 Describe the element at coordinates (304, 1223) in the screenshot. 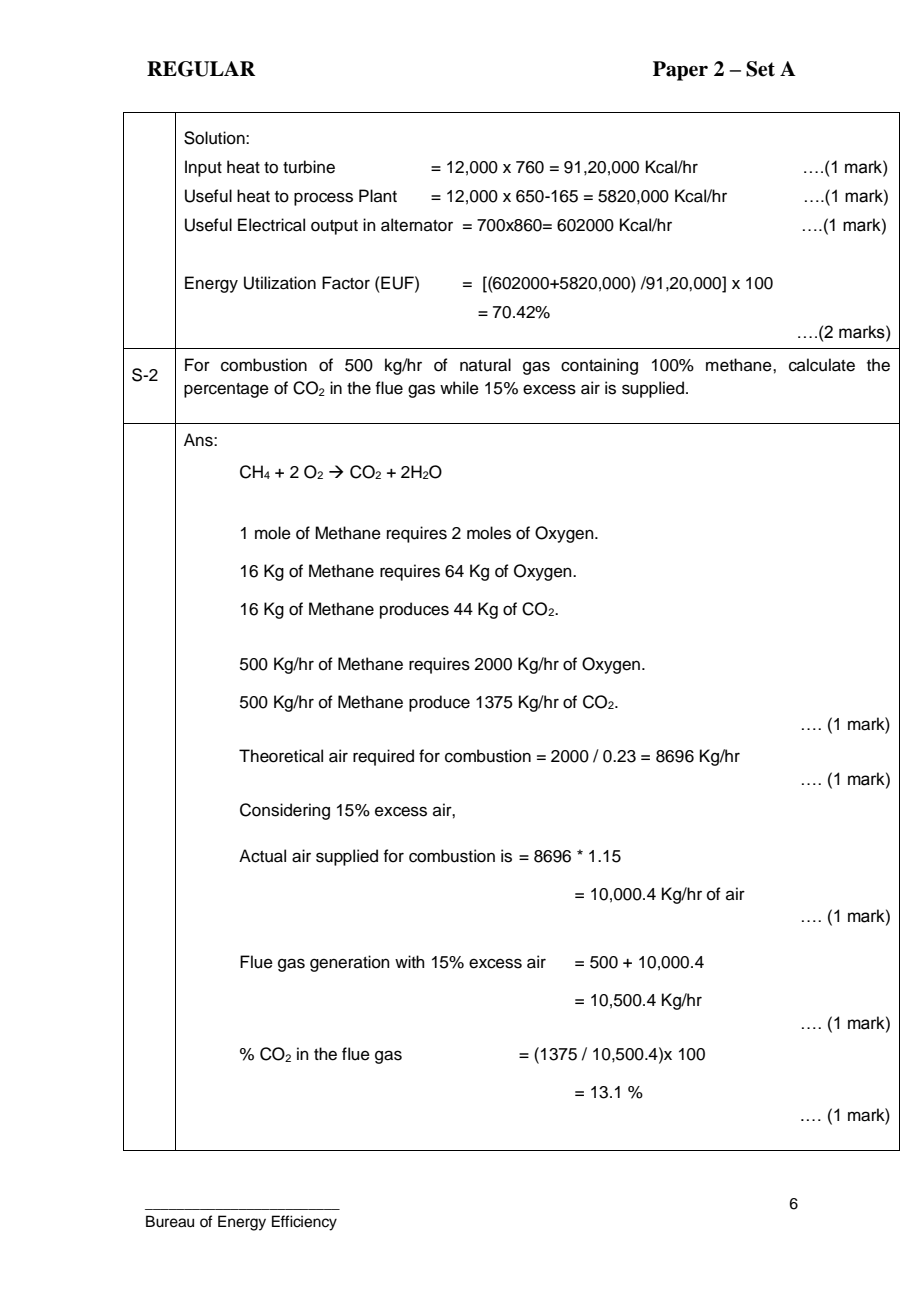

I see `Efficiency` at that location.
